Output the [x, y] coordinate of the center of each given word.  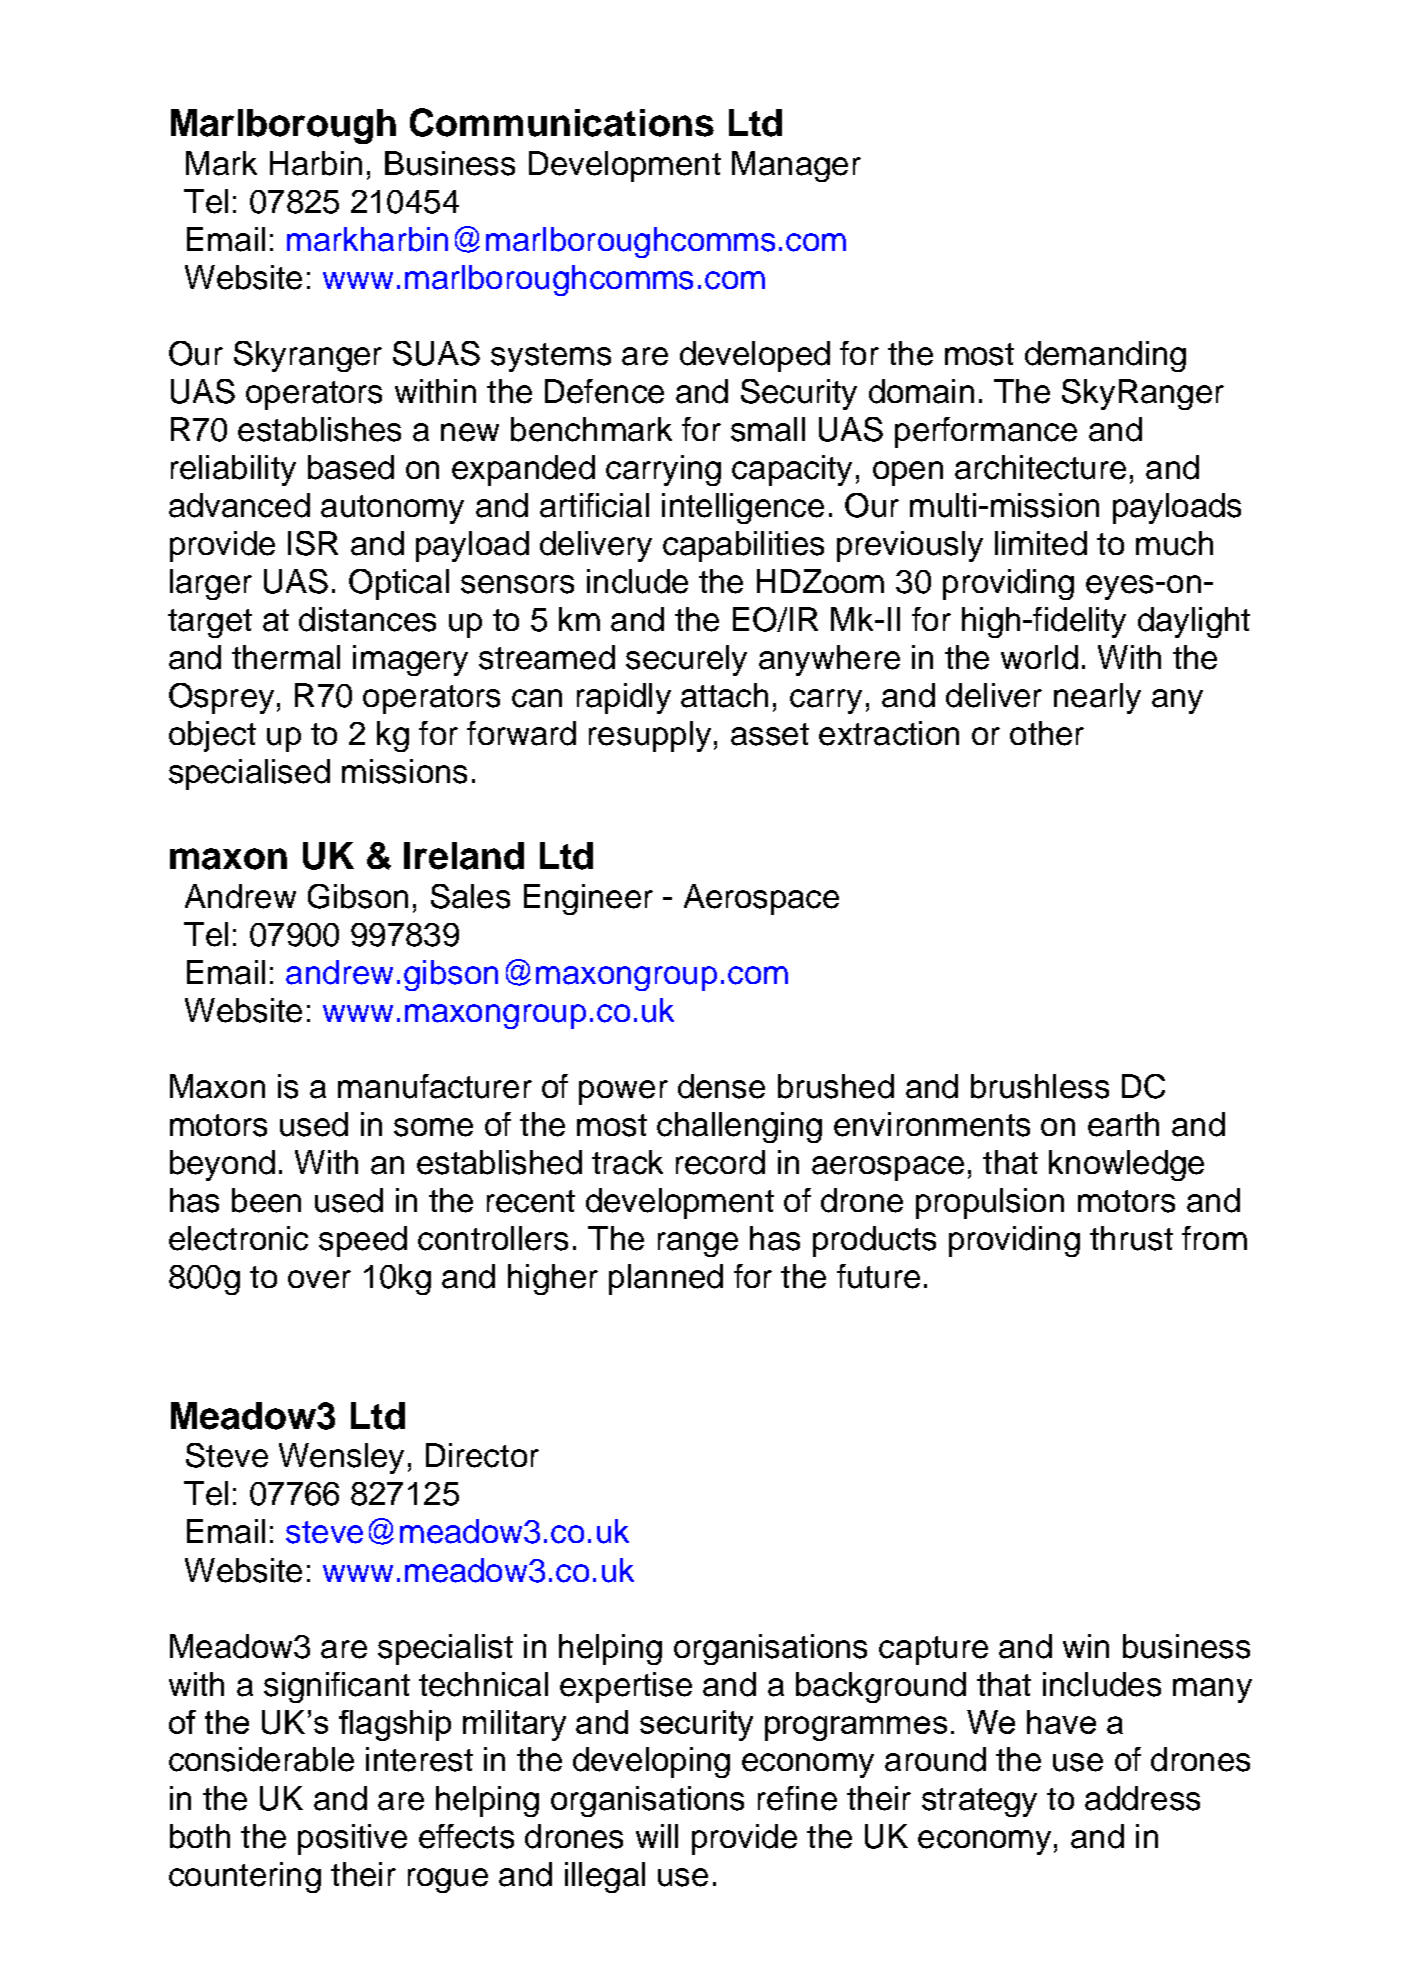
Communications [562, 122]
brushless [1040, 1086]
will [657, 1836]
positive [352, 1839]
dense [721, 1086]
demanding [1105, 356]
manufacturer [435, 1086]
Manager [796, 166]
